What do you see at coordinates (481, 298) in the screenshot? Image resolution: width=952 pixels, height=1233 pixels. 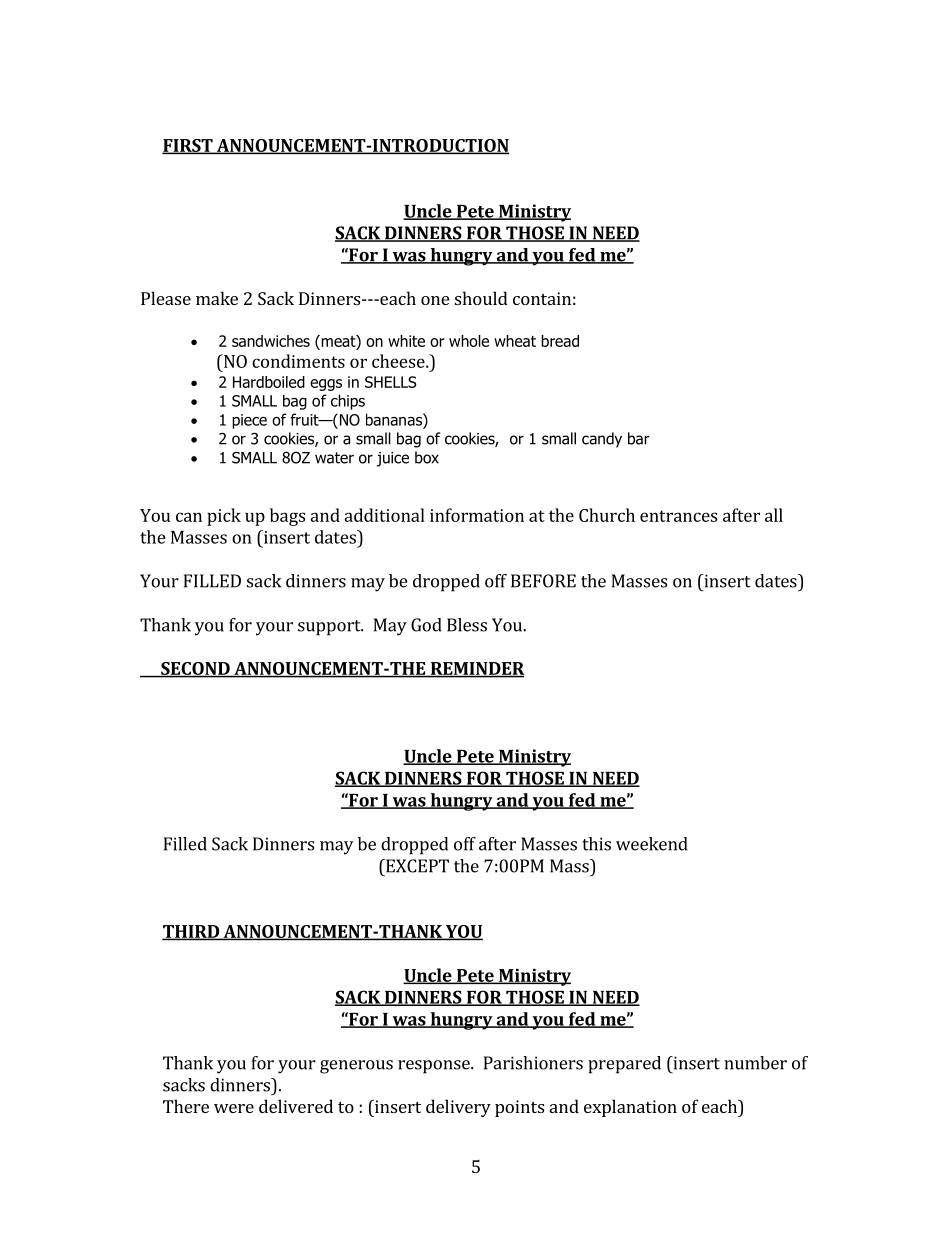 I see `should` at bounding box center [481, 298].
